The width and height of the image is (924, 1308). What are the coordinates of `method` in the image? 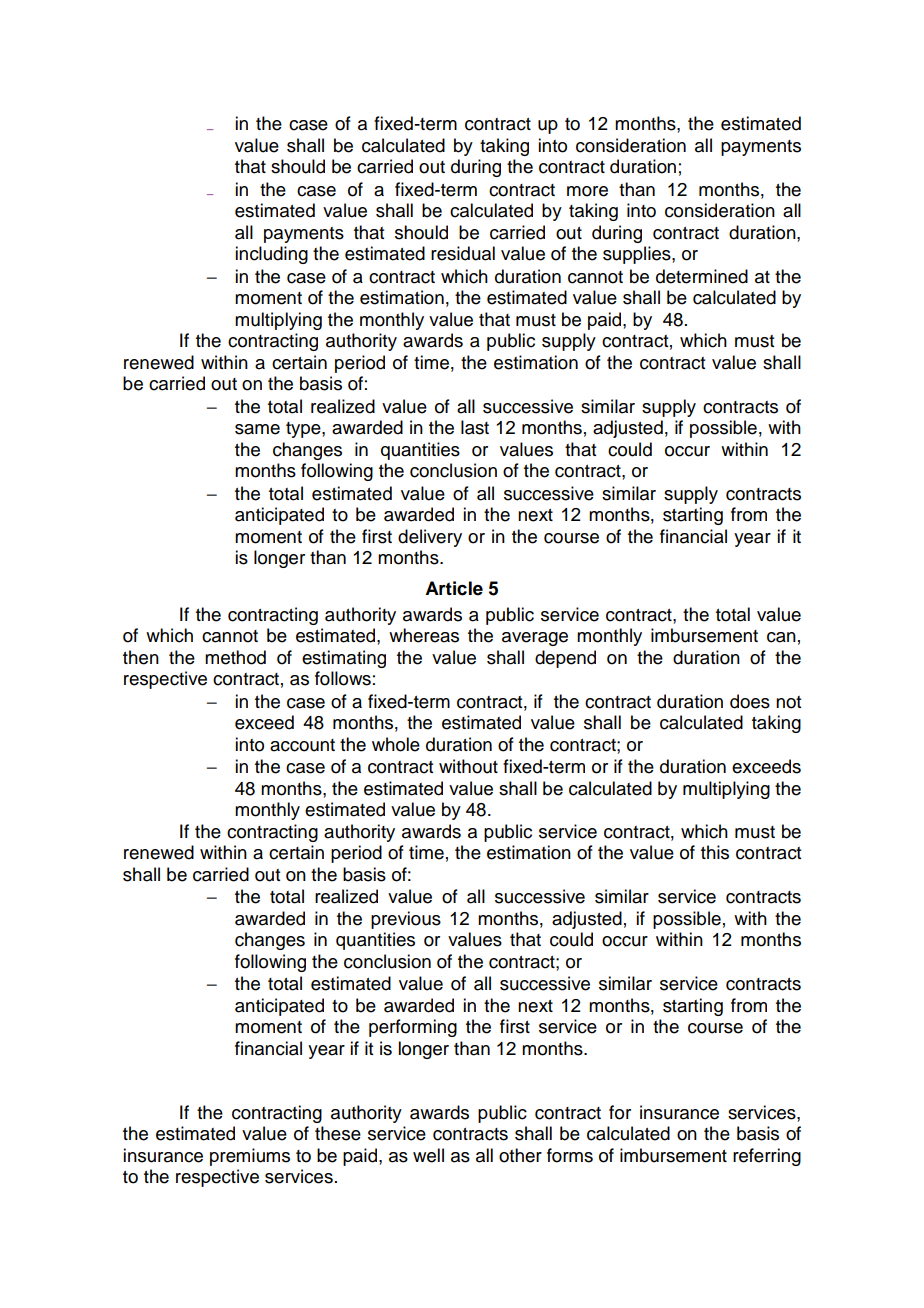 It's located at (235, 657).
